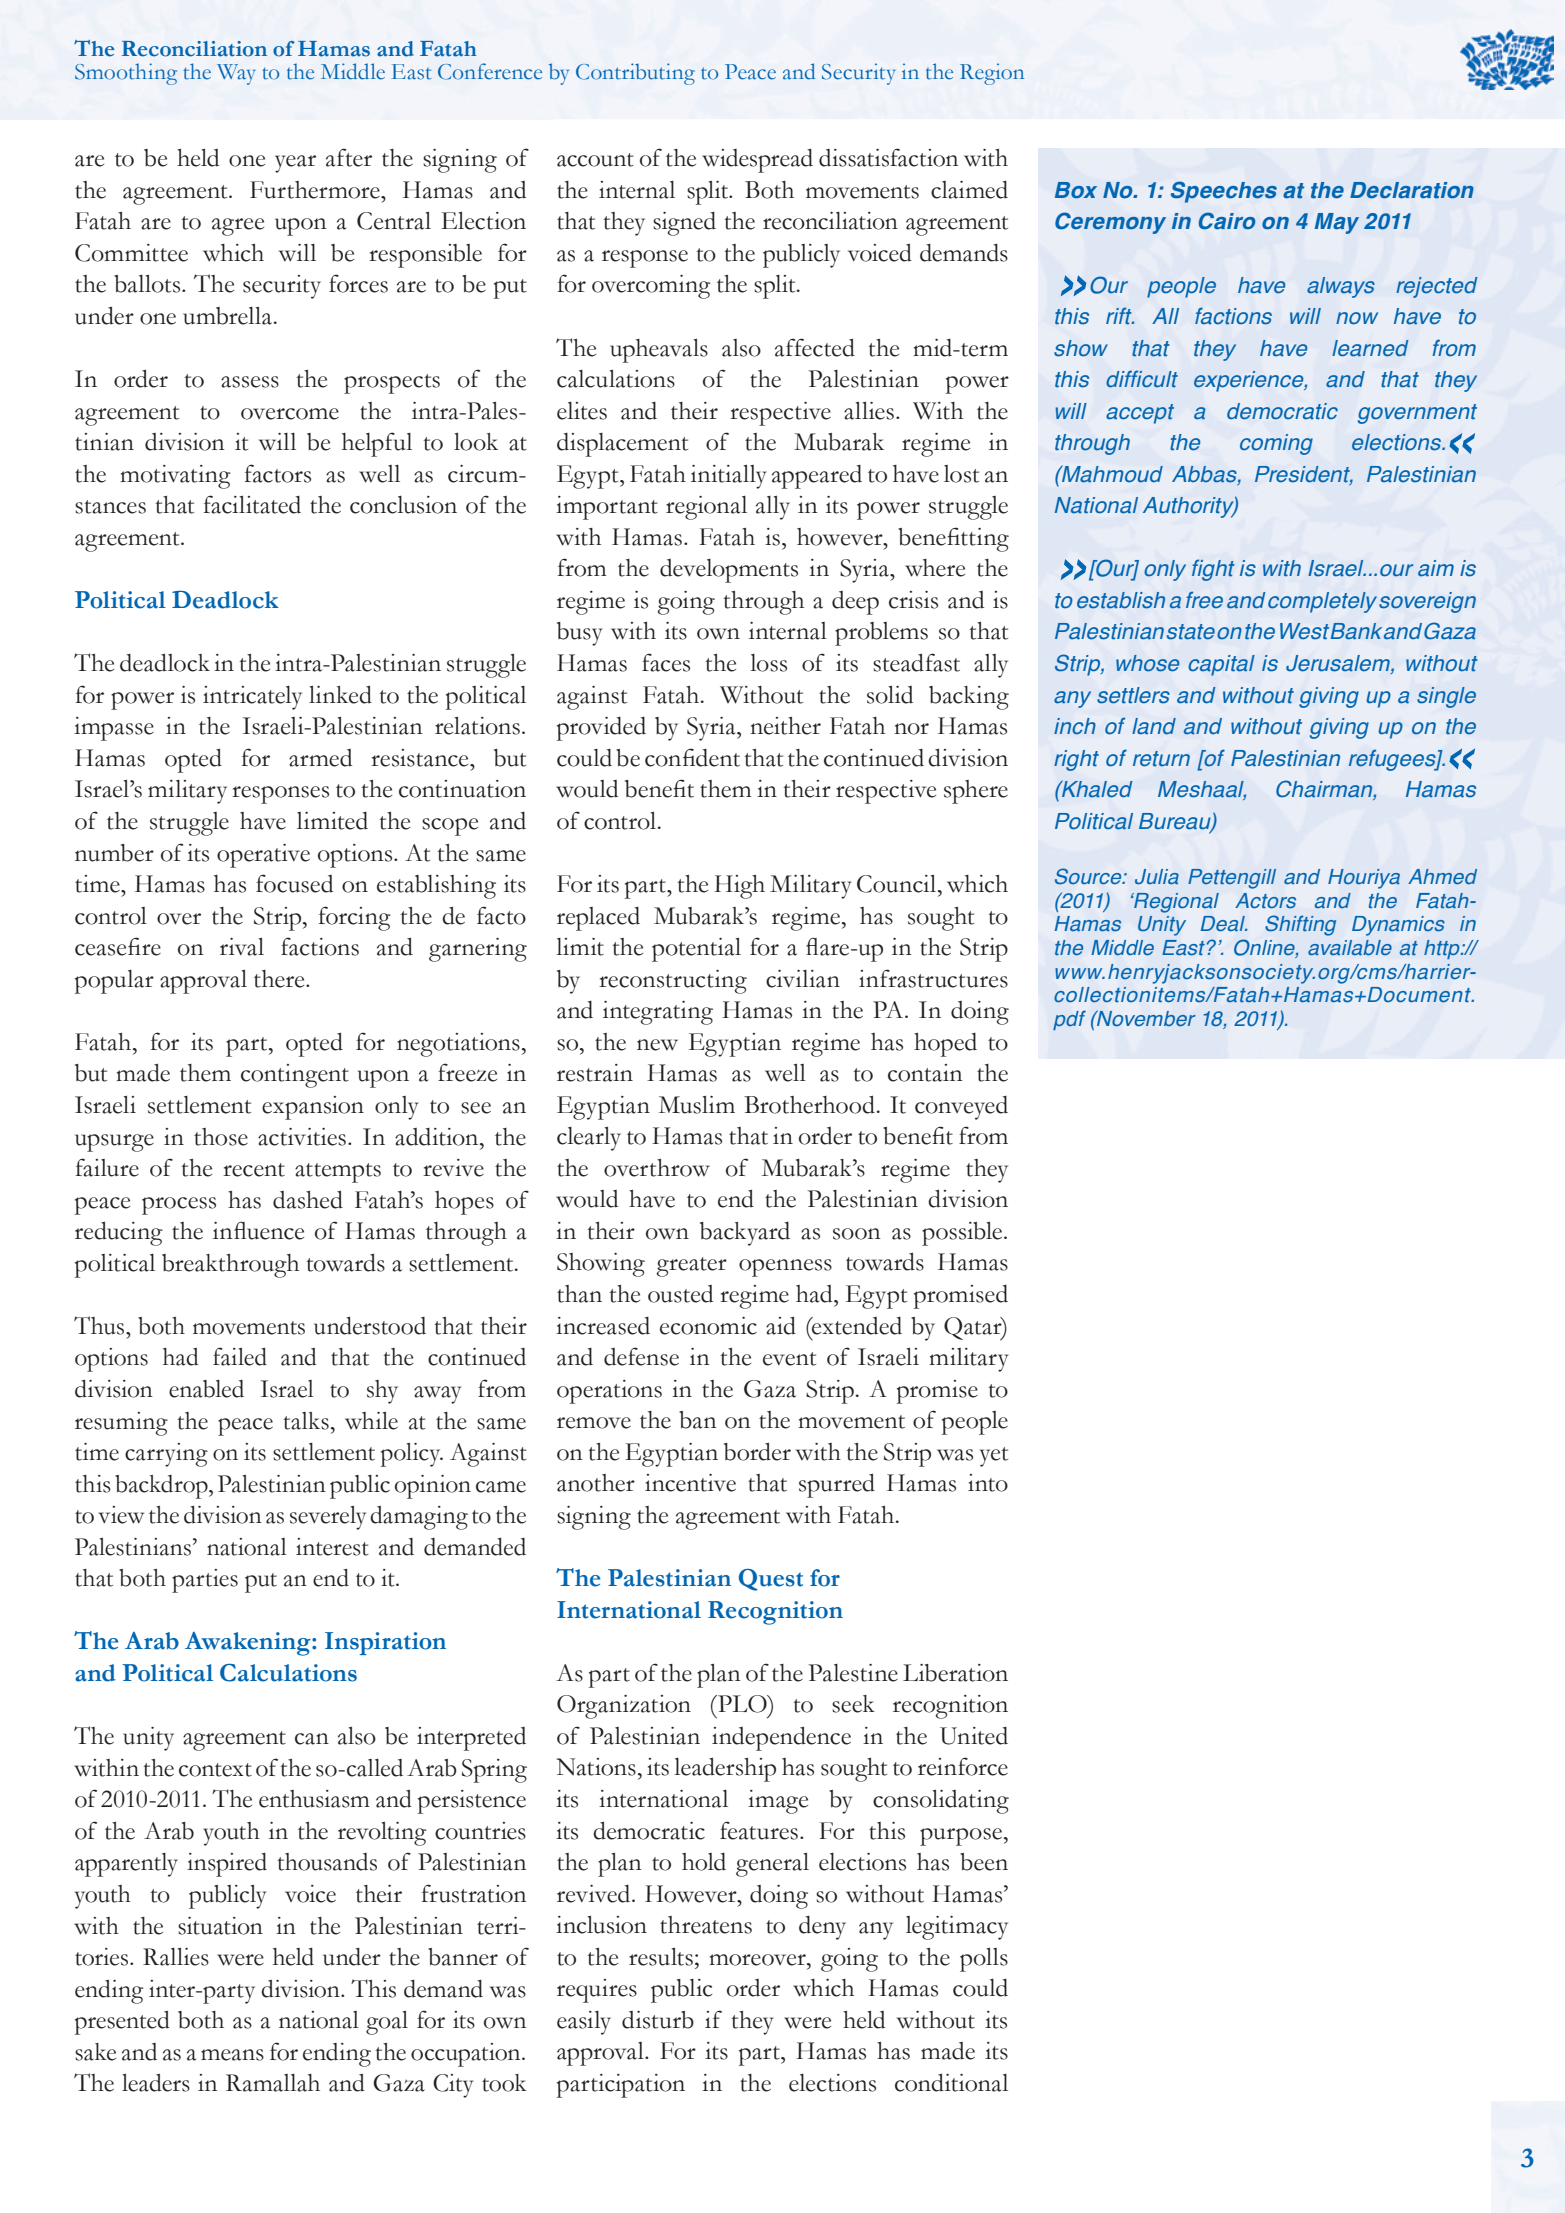 The height and width of the screenshot is (2213, 1565). I want to click on Speeches, so click(1224, 192).
